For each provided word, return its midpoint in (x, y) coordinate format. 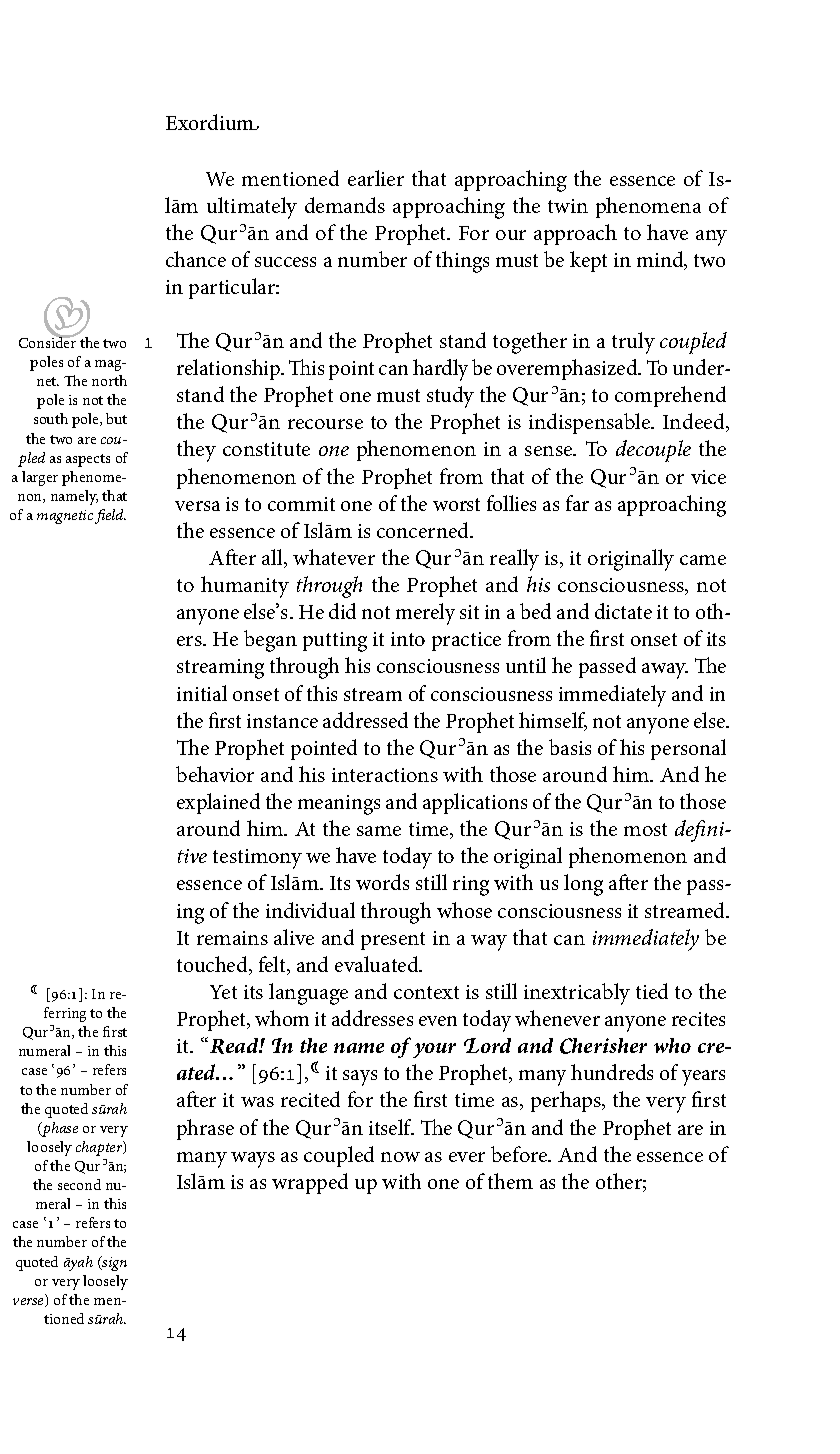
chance (196, 259)
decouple (653, 451)
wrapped (310, 1183)
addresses (372, 1018)
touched (213, 965)
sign (114, 1263)
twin (568, 206)
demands (345, 205)
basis (570, 747)
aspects (88, 460)
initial (202, 693)
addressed (365, 720)
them (510, 1181)
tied (652, 991)
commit (301, 504)
